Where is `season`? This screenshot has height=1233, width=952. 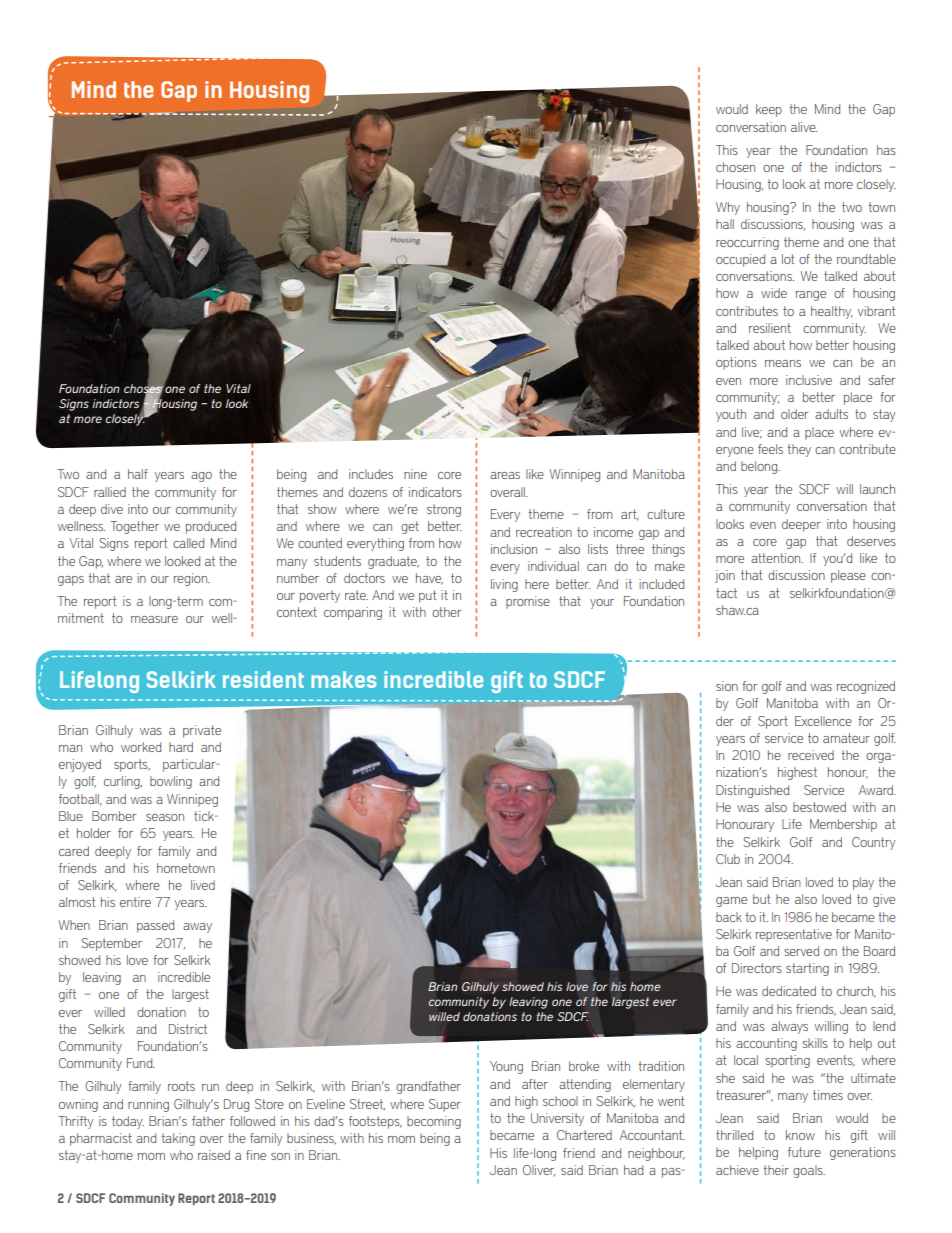 season is located at coordinates (165, 817).
